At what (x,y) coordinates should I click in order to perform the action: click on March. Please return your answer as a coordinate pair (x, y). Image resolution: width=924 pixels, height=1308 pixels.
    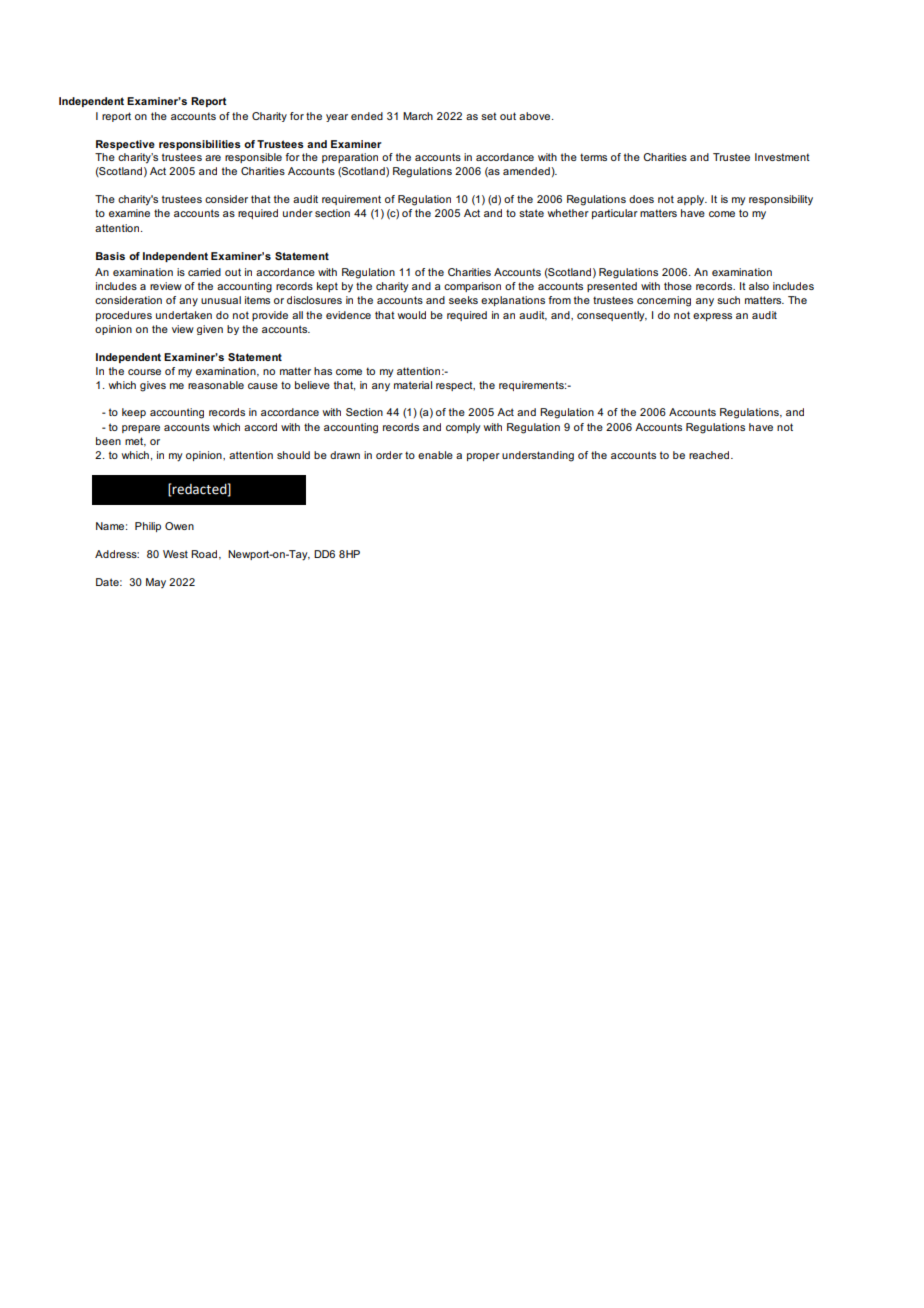
    Looking at the image, I should click on (418, 116).
